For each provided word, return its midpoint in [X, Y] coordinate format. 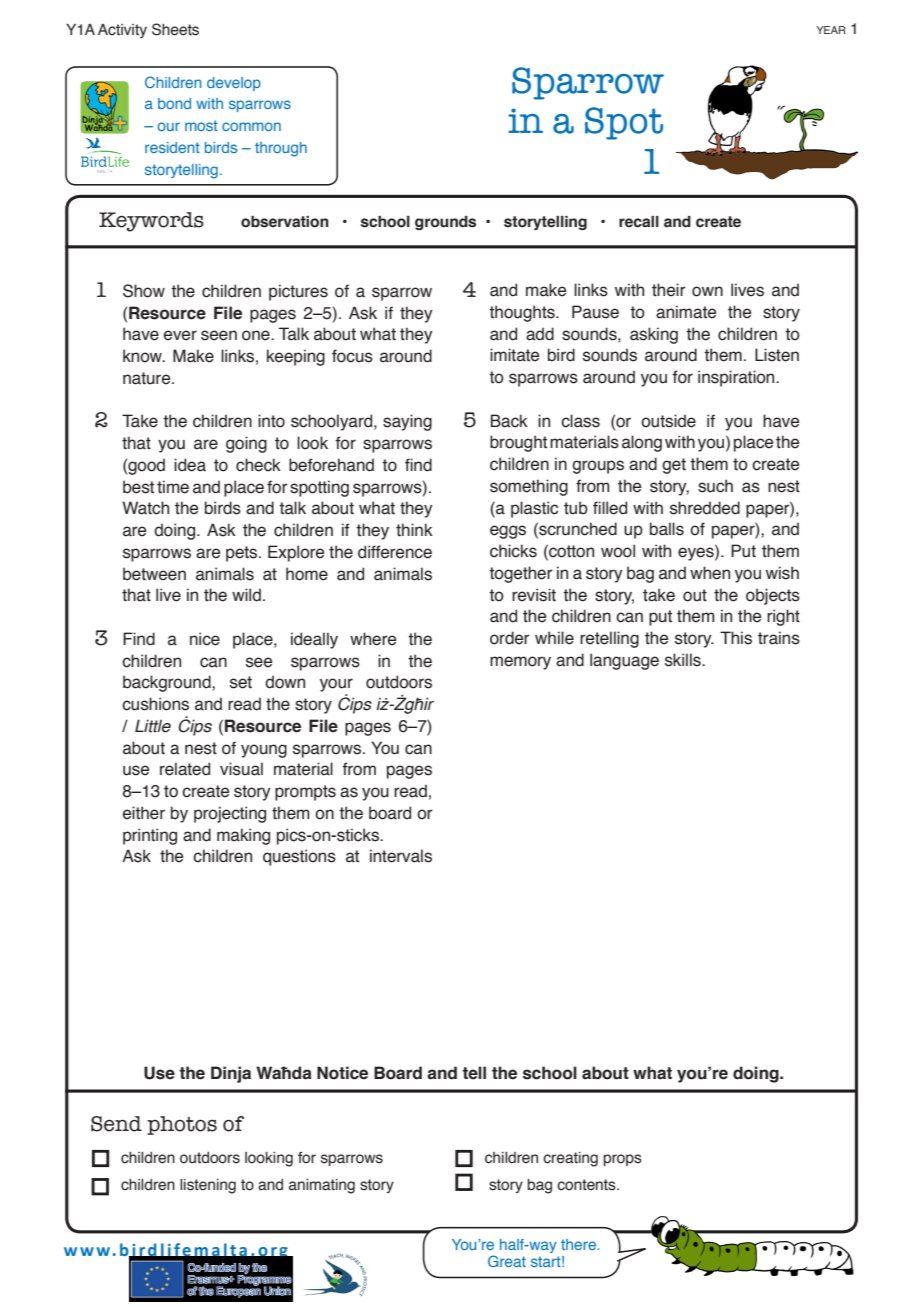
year [831, 30]
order [510, 638]
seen [219, 335]
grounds [445, 223]
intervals [401, 856]
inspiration [737, 378]
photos [182, 1125]
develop [234, 84]
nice [205, 639]
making [243, 836]
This [736, 638]
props [622, 1160]
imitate [514, 355]
